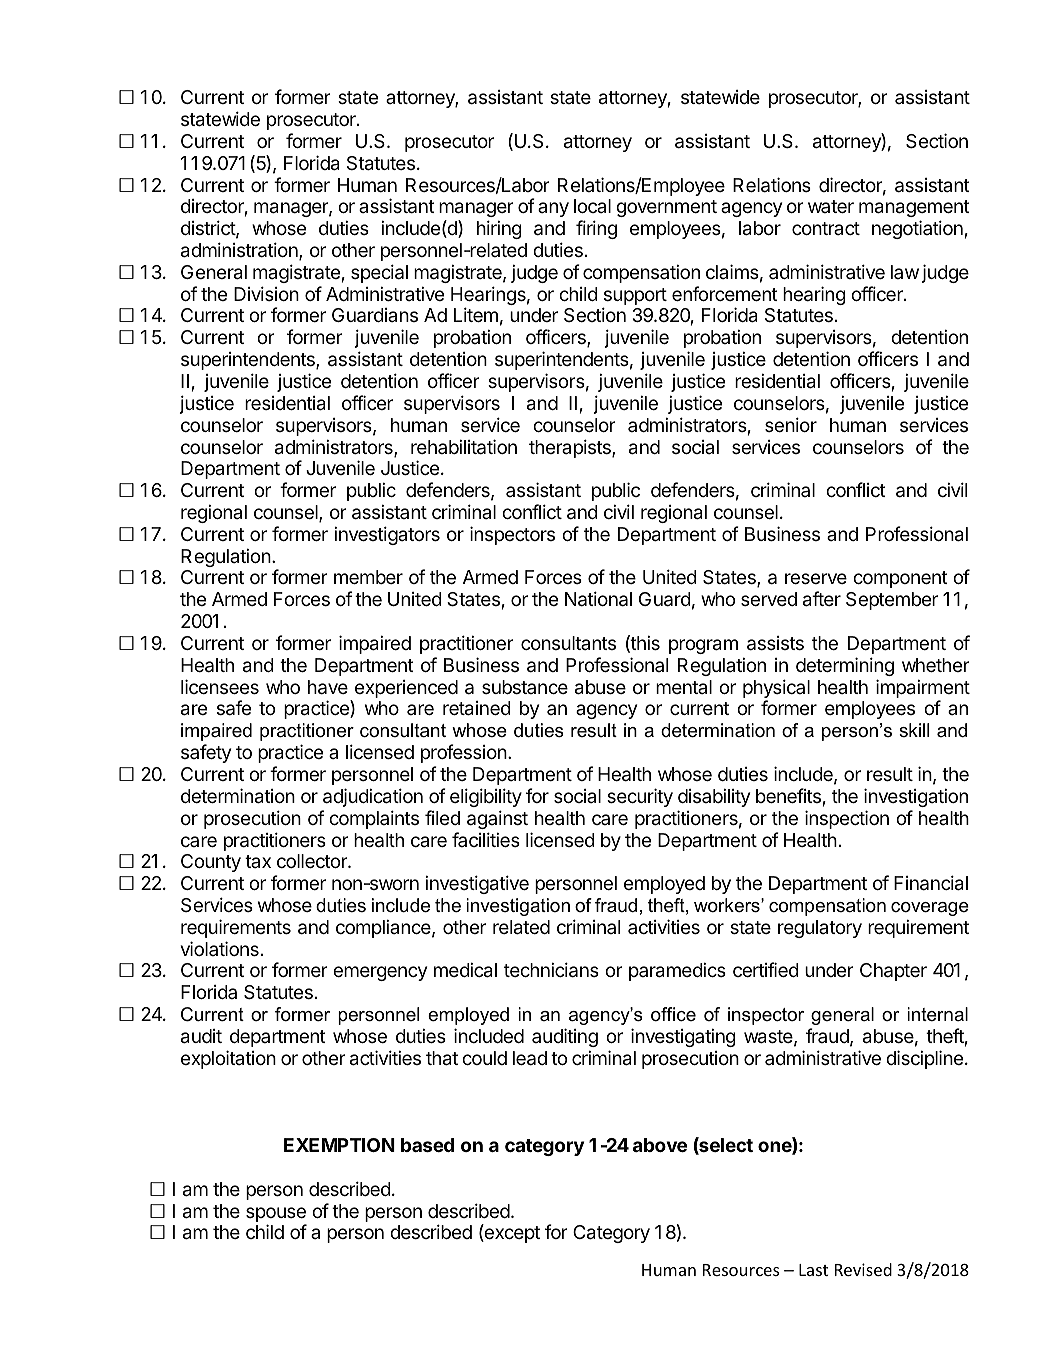 Image resolution: width=1056 pixels, height=1367 pixels. Describe the element at coordinates (313, 861) in the page. I see `collector` at that location.
